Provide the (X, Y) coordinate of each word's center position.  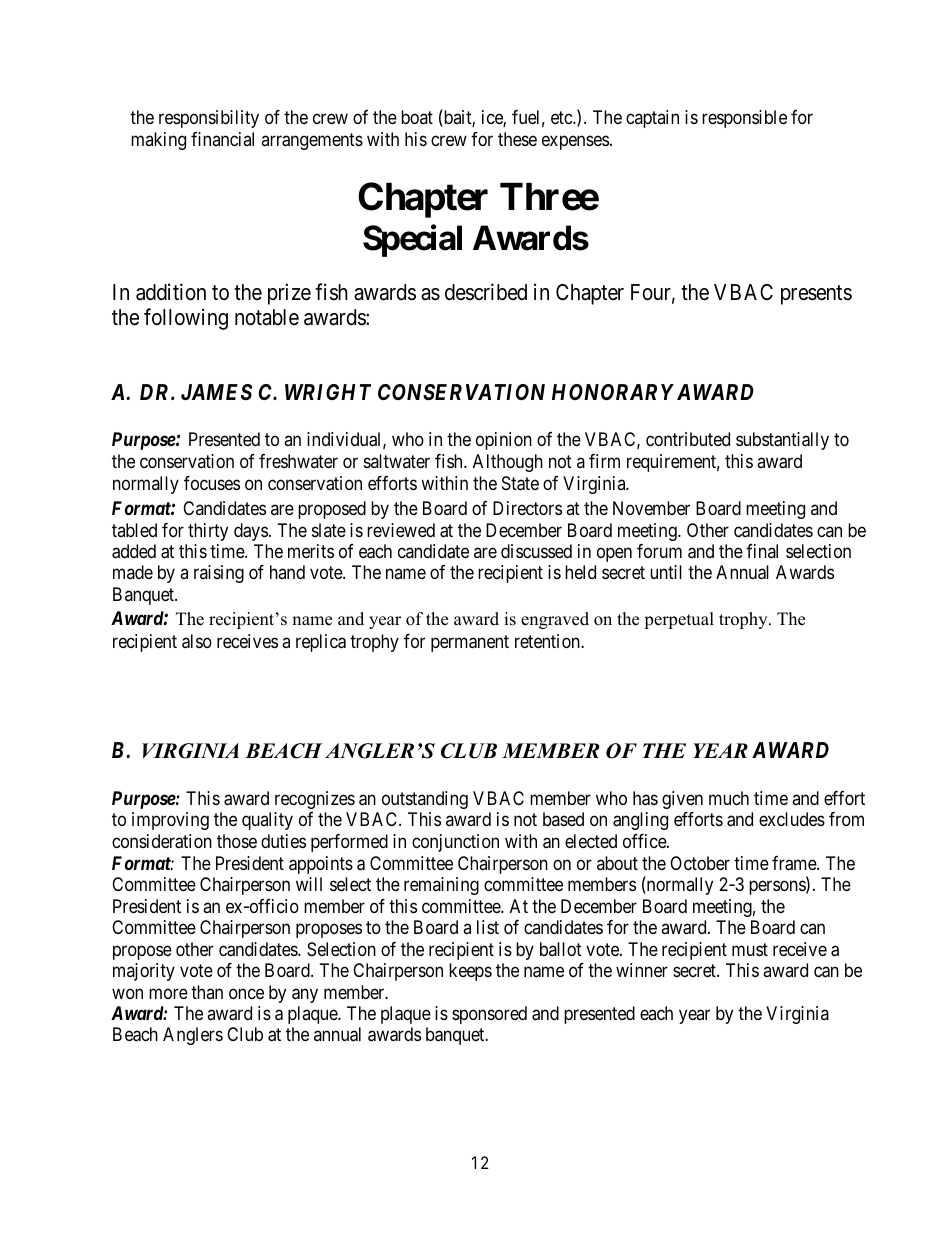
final (762, 551)
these (517, 139)
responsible (744, 119)
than (207, 992)
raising (219, 574)
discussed (536, 551)
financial (222, 139)
